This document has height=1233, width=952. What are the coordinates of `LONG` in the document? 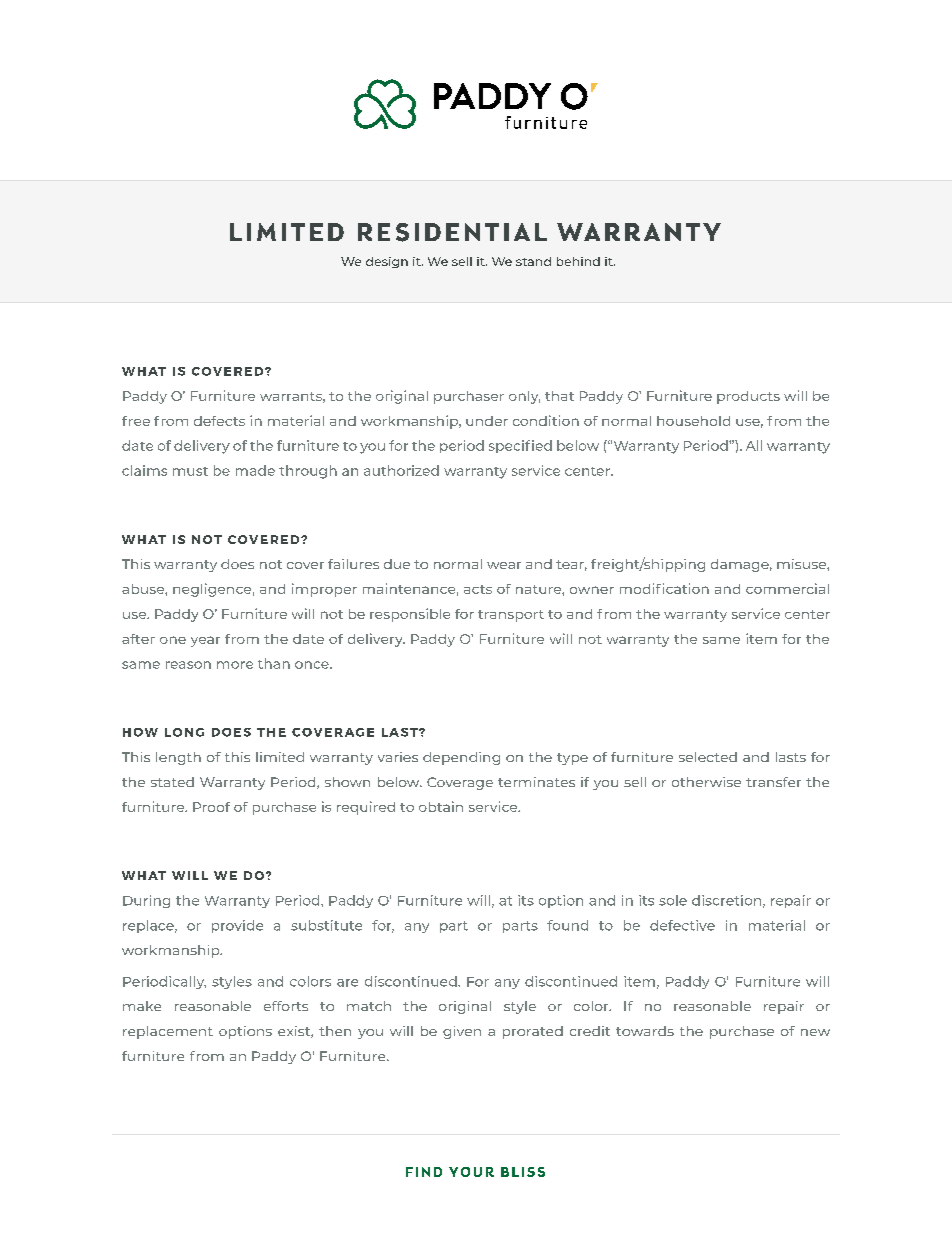 It's located at (184, 732).
